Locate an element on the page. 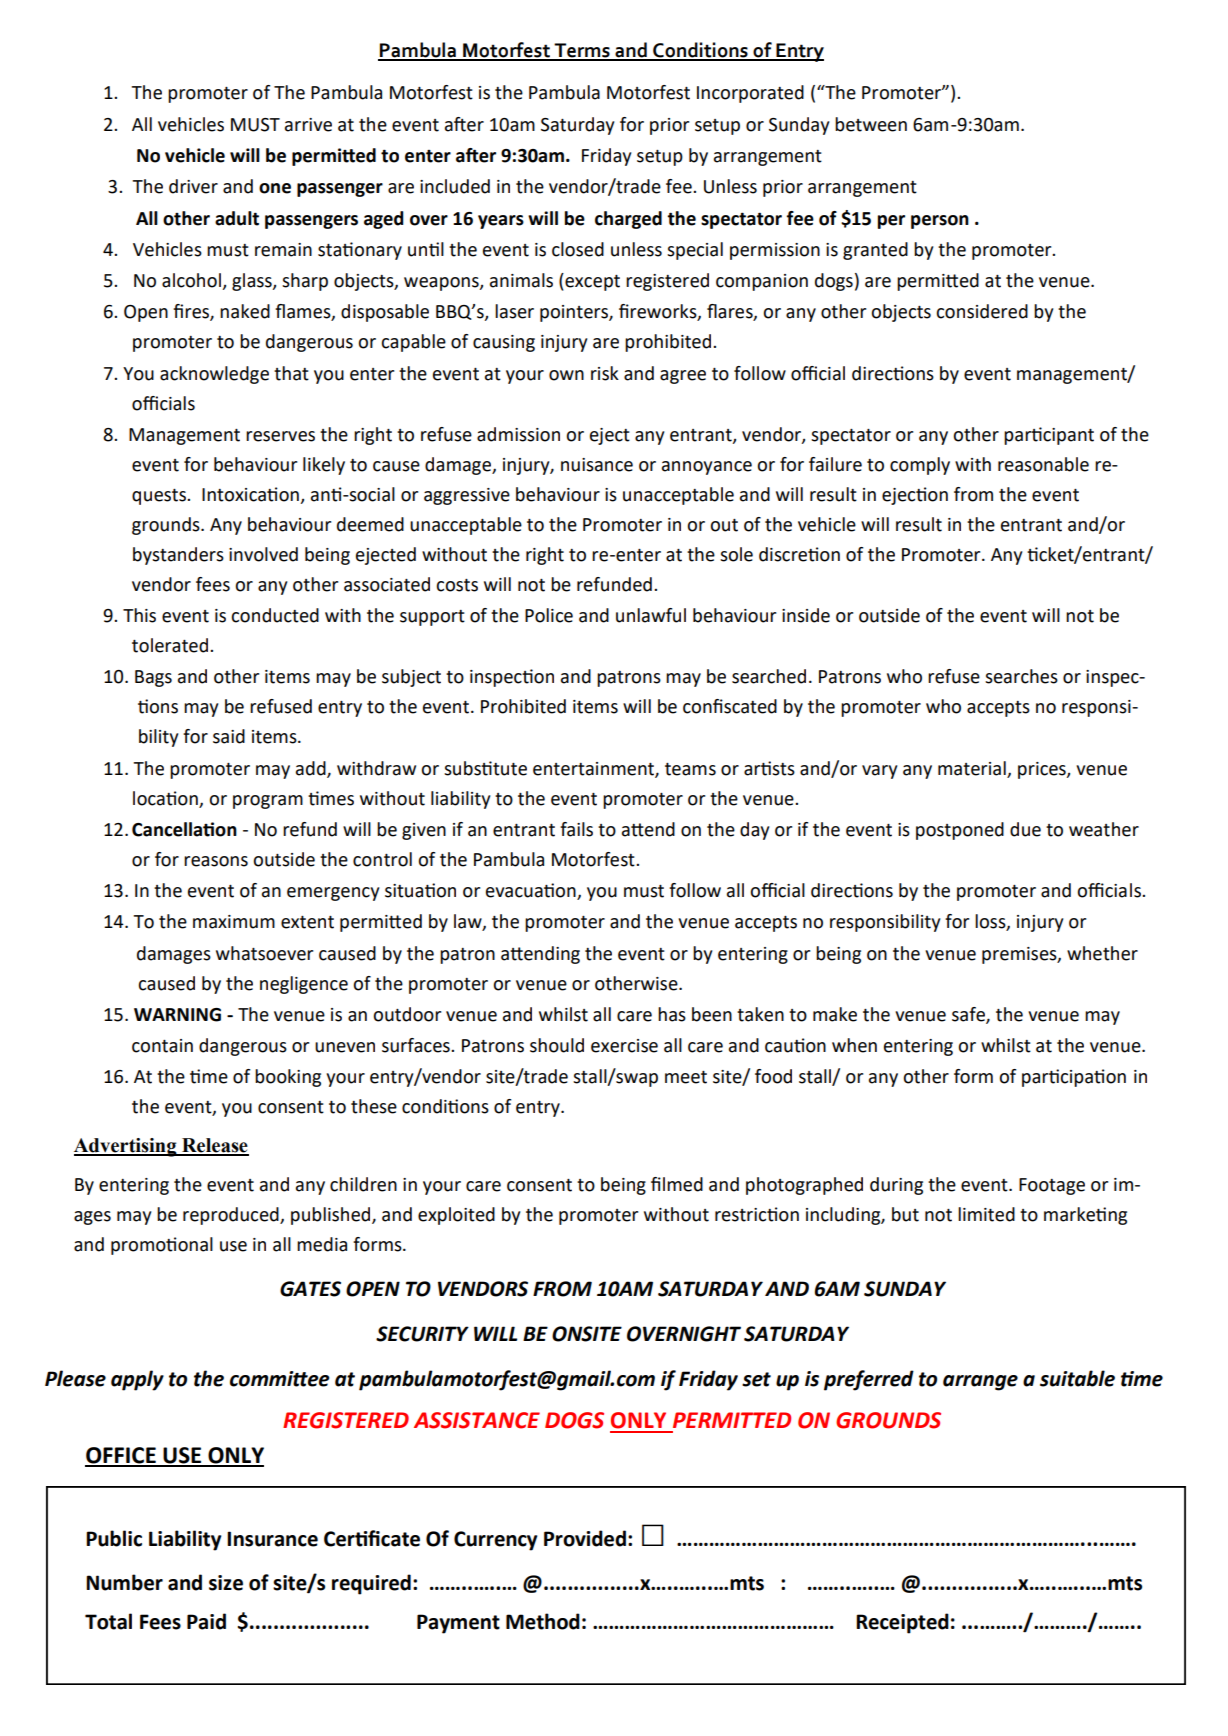  searches is located at coordinates (1021, 676).
